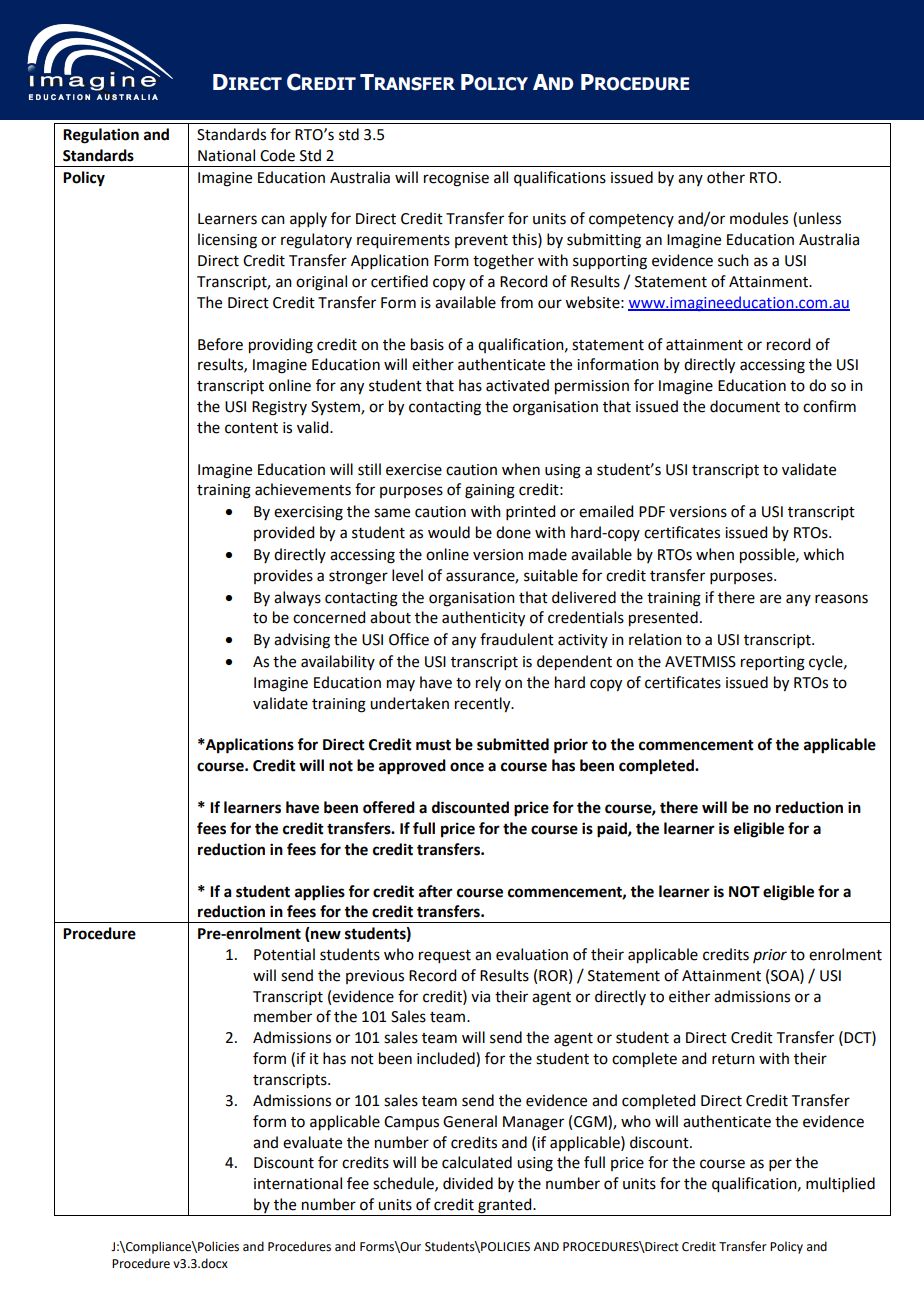  What do you see at coordinates (745, 406) in the screenshot?
I see `document` at bounding box center [745, 406].
